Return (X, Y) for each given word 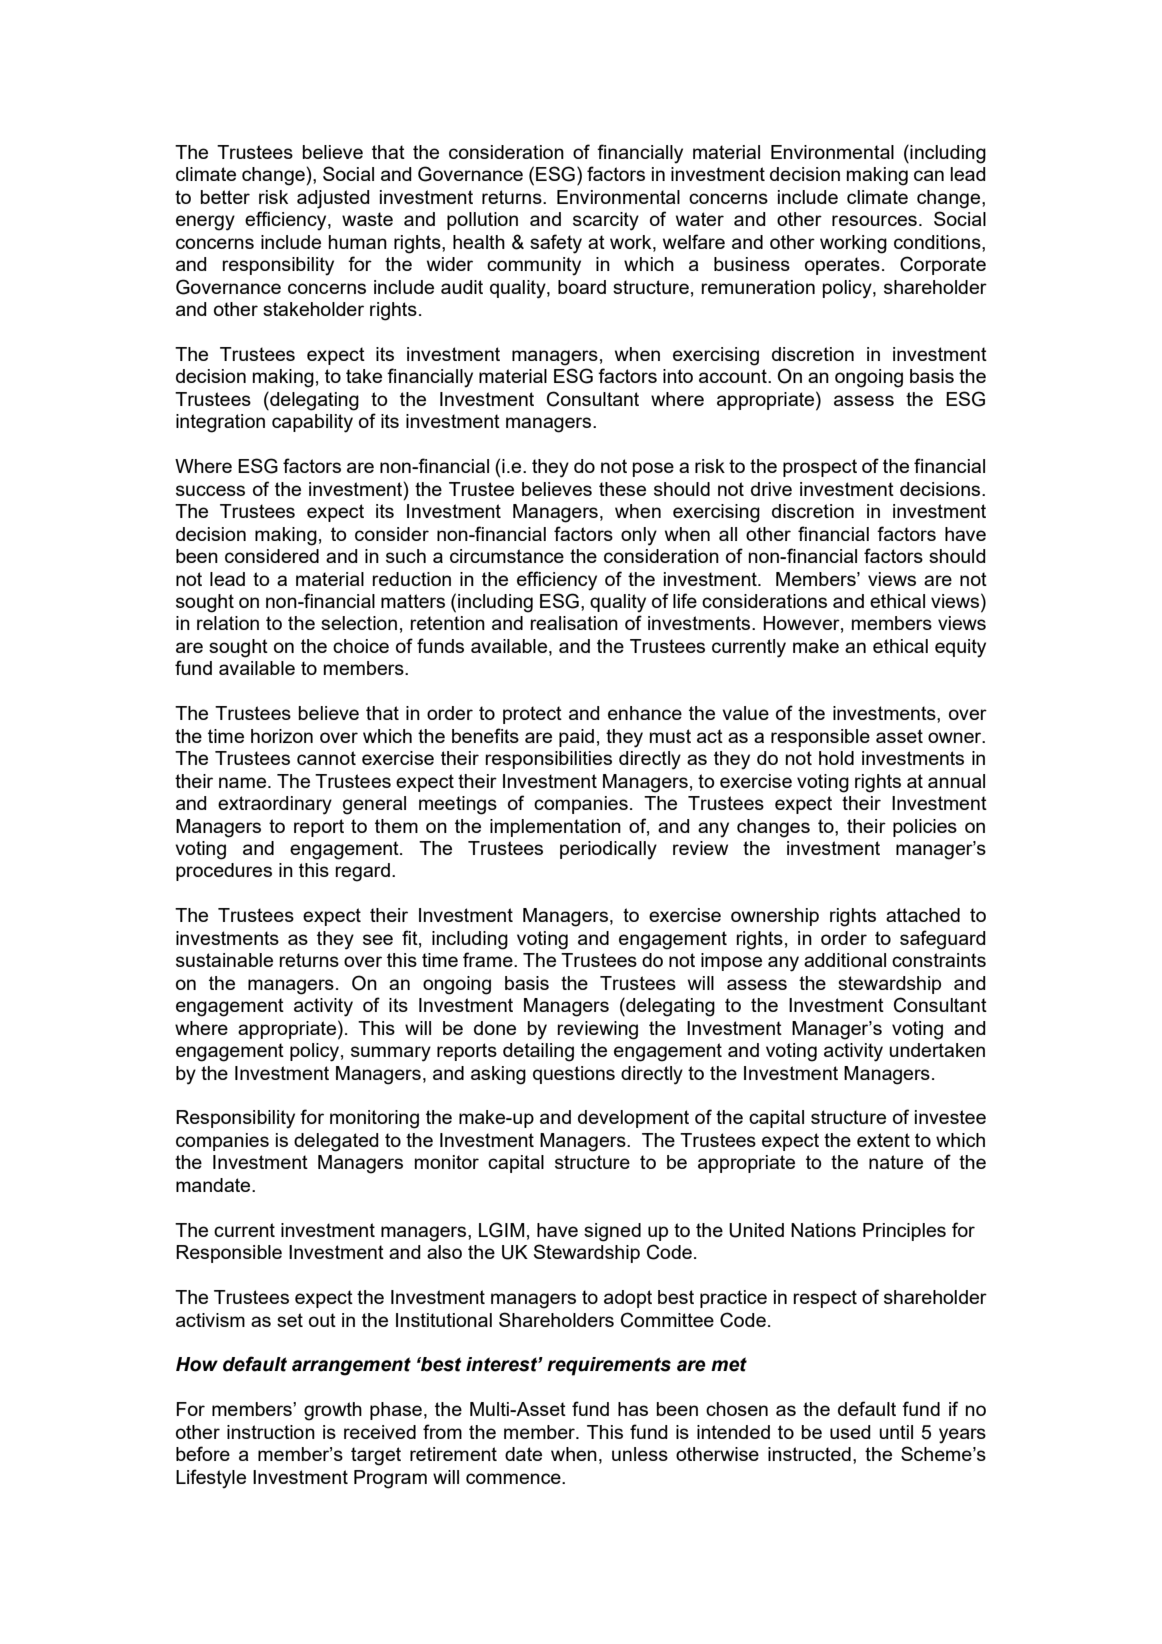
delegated (336, 1142)
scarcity (606, 221)
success (210, 490)
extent (883, 1140)
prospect (820, 468)
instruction (271, 1432)
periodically (608, 850)
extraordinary (275, 805)
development (633, 1119)
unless (640, 1454)
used (850, 1432)
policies (925, 828)
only (639, 536)
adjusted (333, 199)
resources (874, 220)
